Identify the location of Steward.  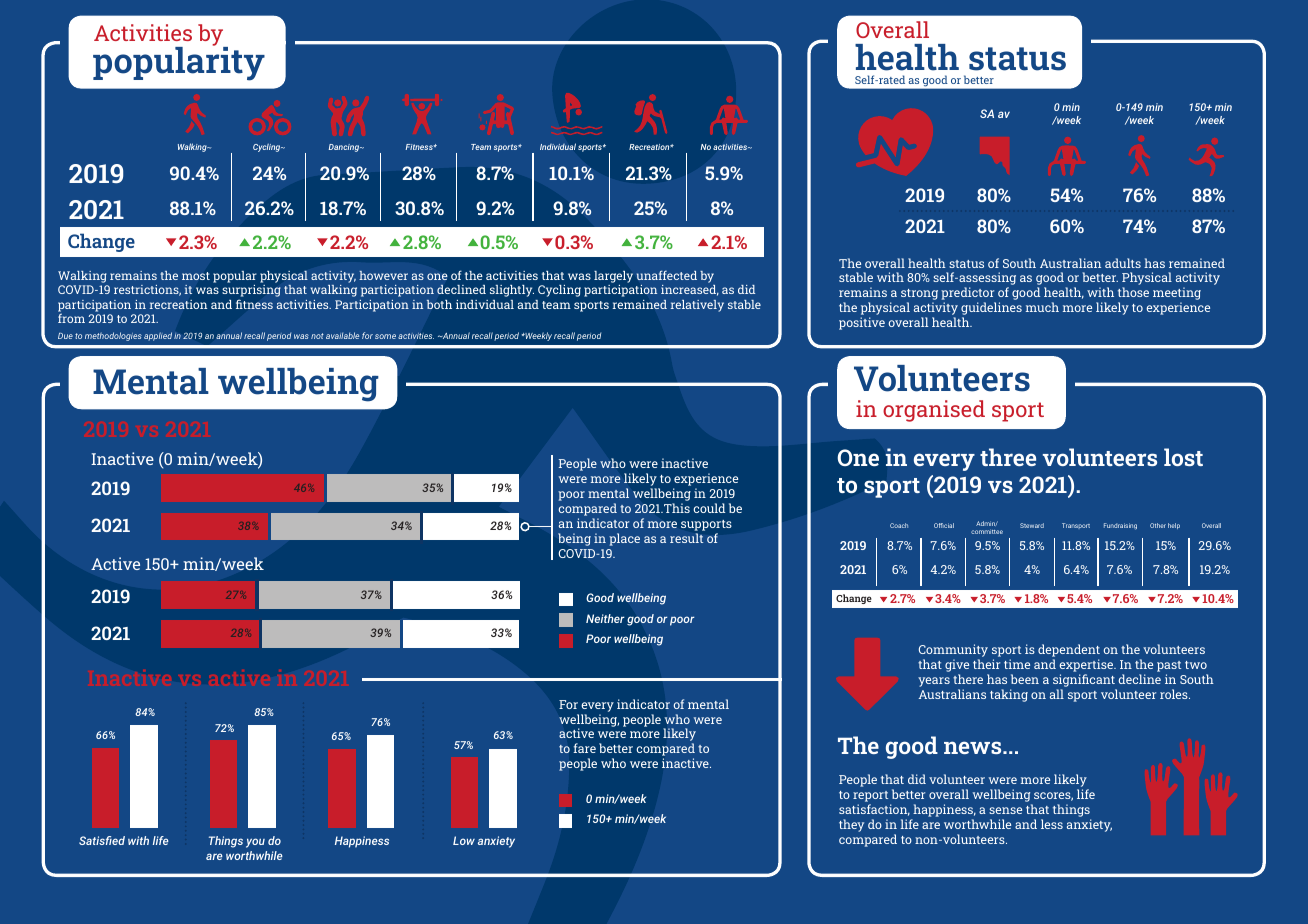
(1032, 525).
